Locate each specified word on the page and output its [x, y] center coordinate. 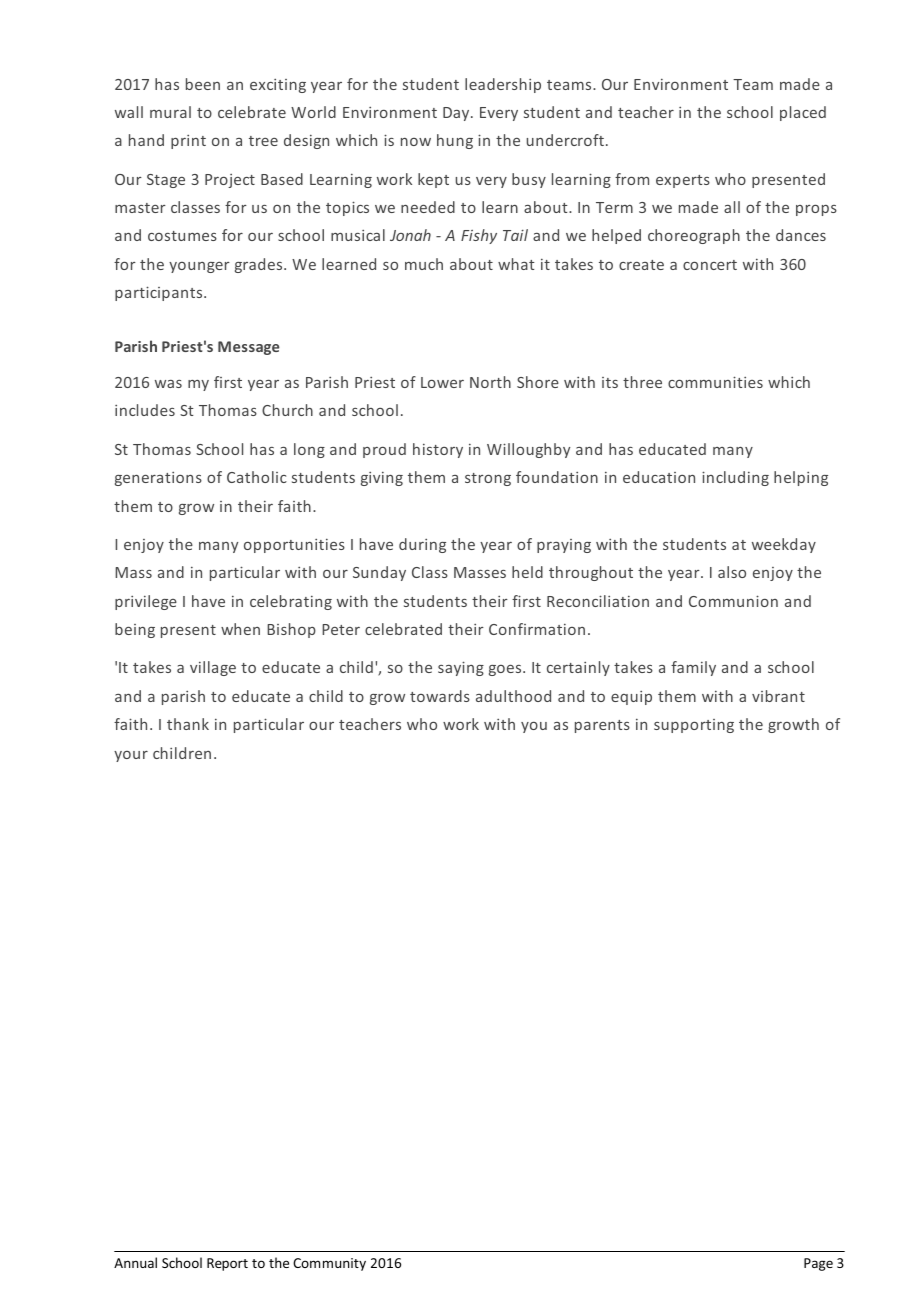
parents [602, 726]
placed [803, 113]
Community [329, 1264]
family [693, 668]
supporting [694, 726]
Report [227, 1264]
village [213, 668]
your [131, 756]
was [168, 384]
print [188, 142]
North [490, 382]
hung [455, 141]
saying [461, 668]
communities [715, 382]
